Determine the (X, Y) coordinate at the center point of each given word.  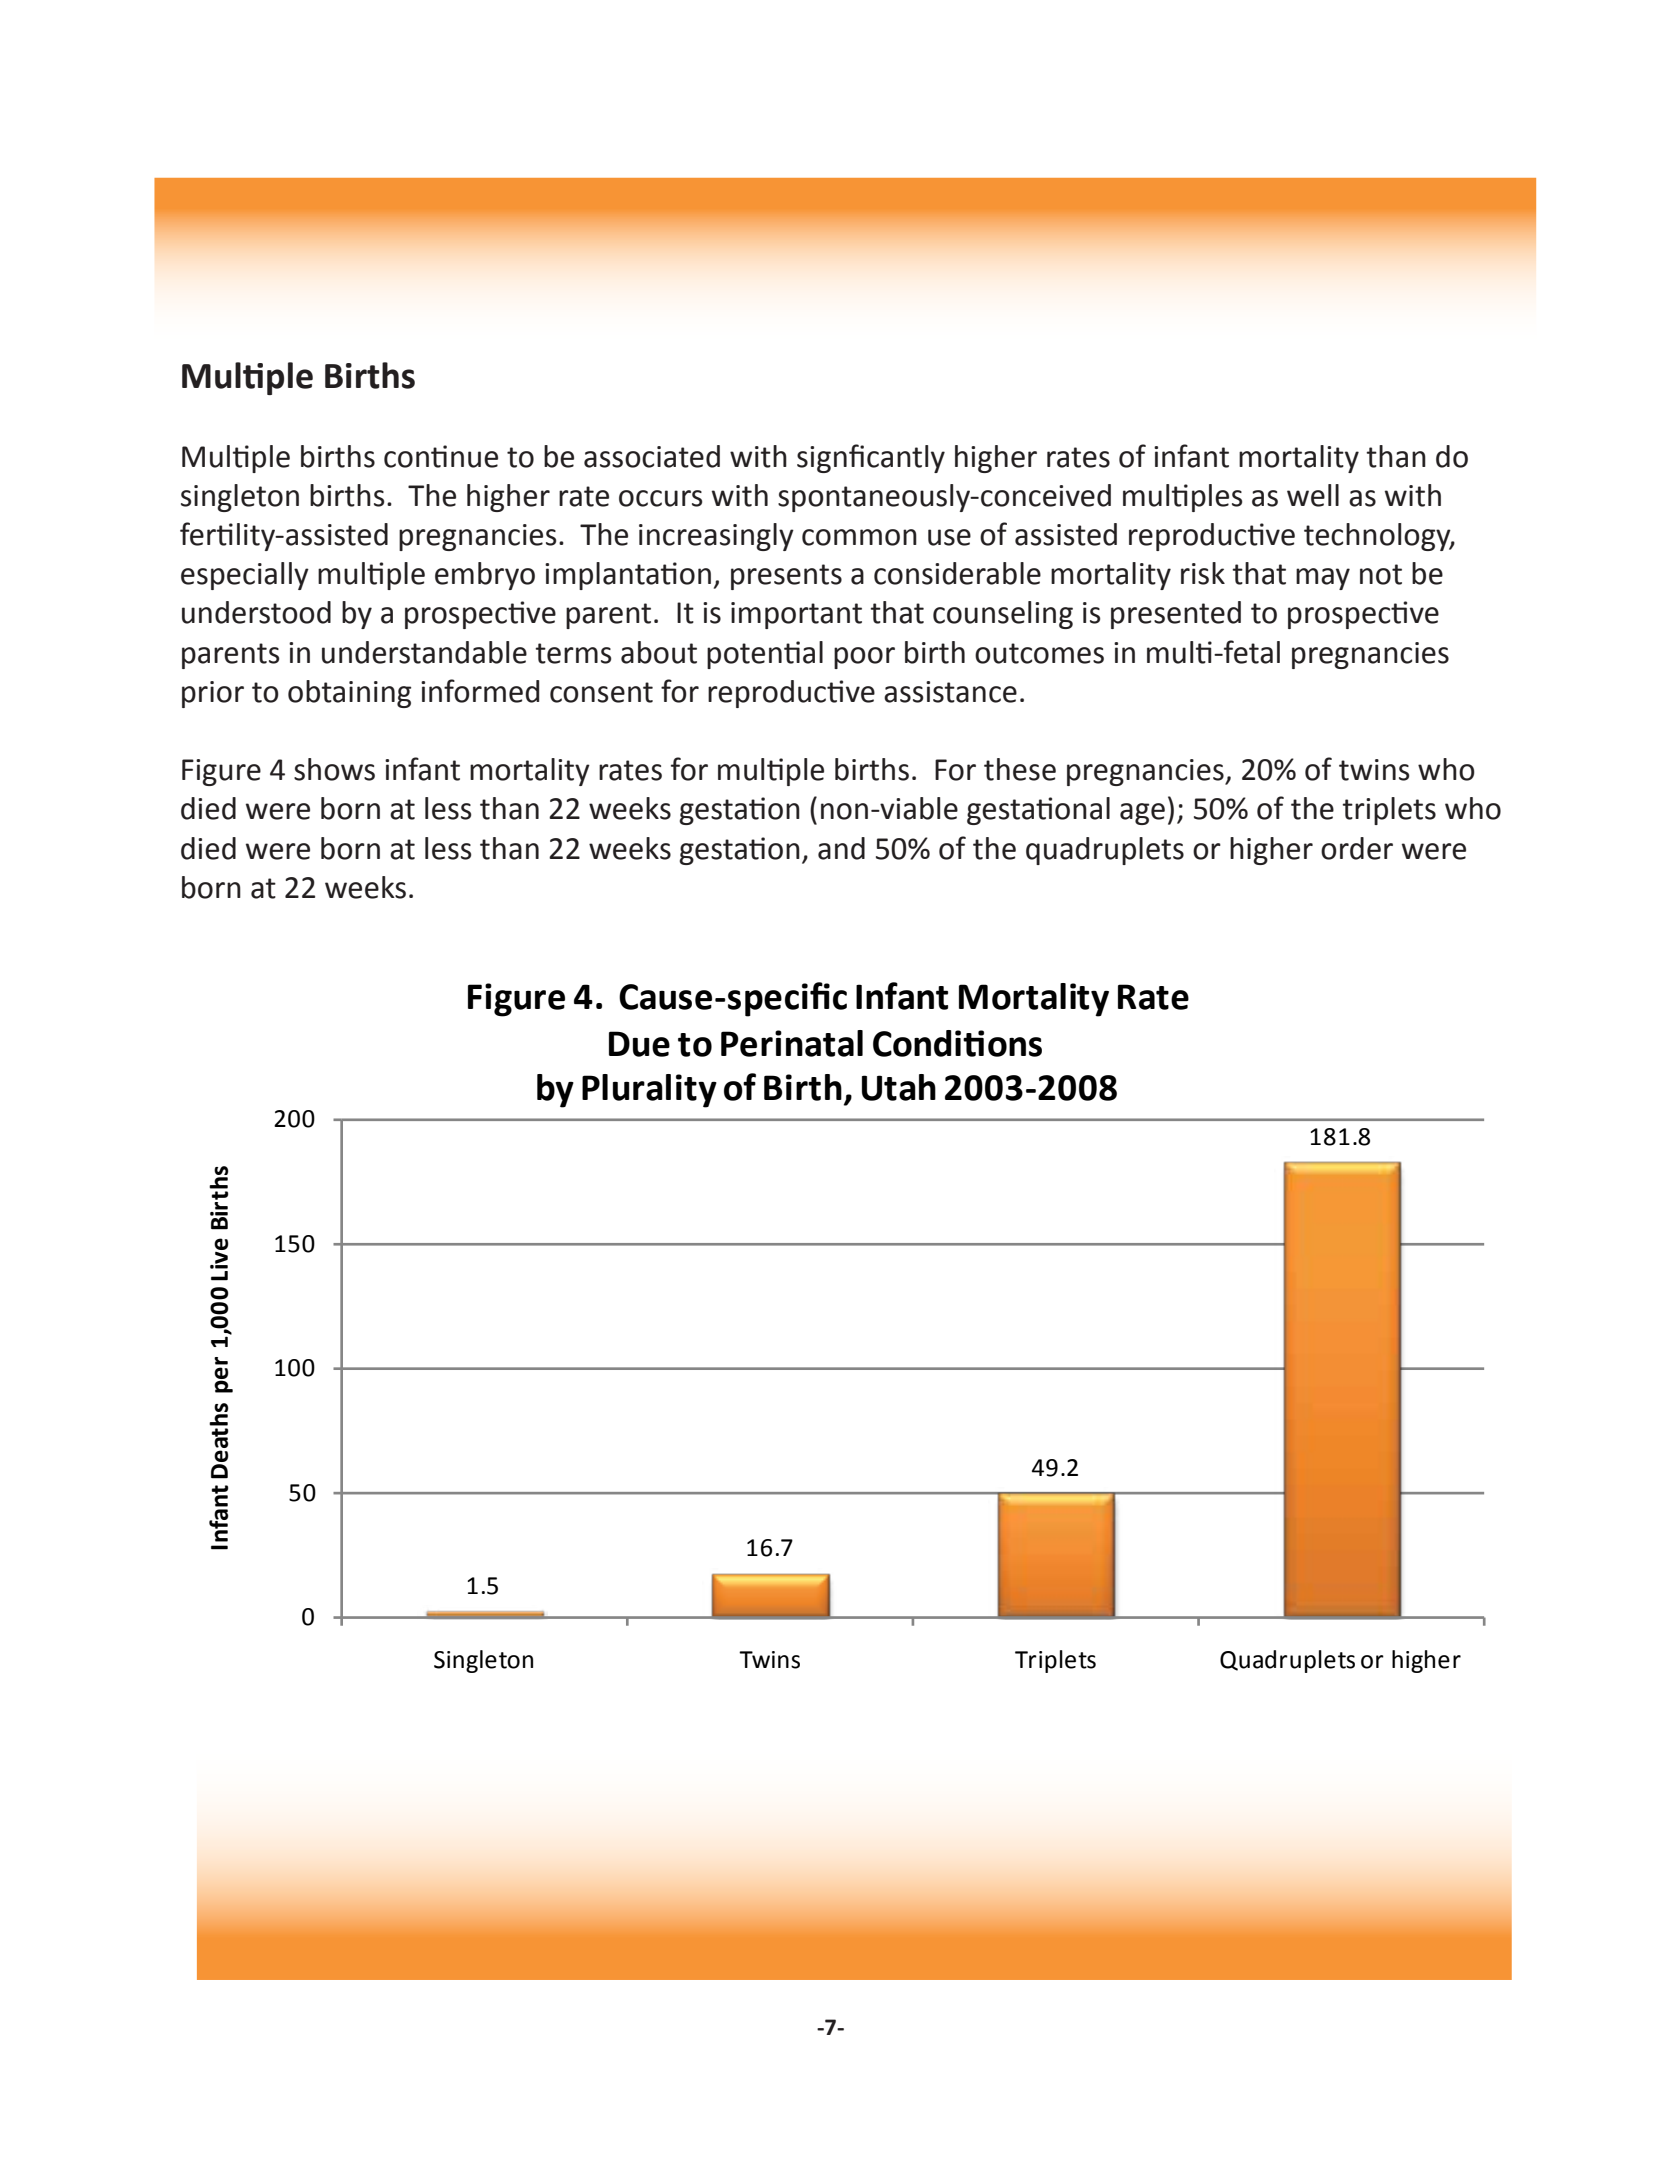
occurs (660, 498)
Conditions (957, 1043)
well (1313, 495)
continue (441, 456)
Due (639, 1044)
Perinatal (792, 1043)
